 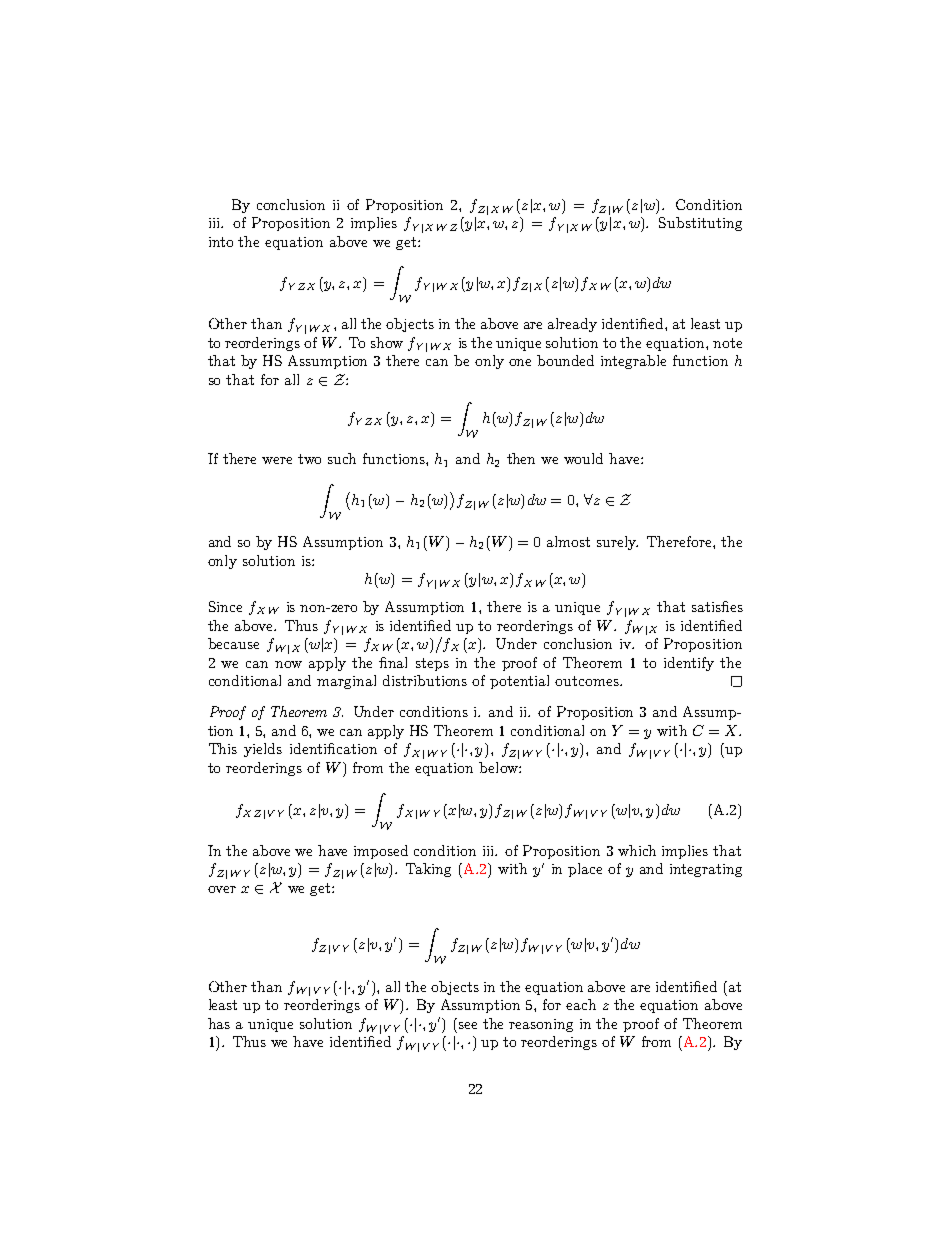 I want to click on would, so click(x=583, y=458).
